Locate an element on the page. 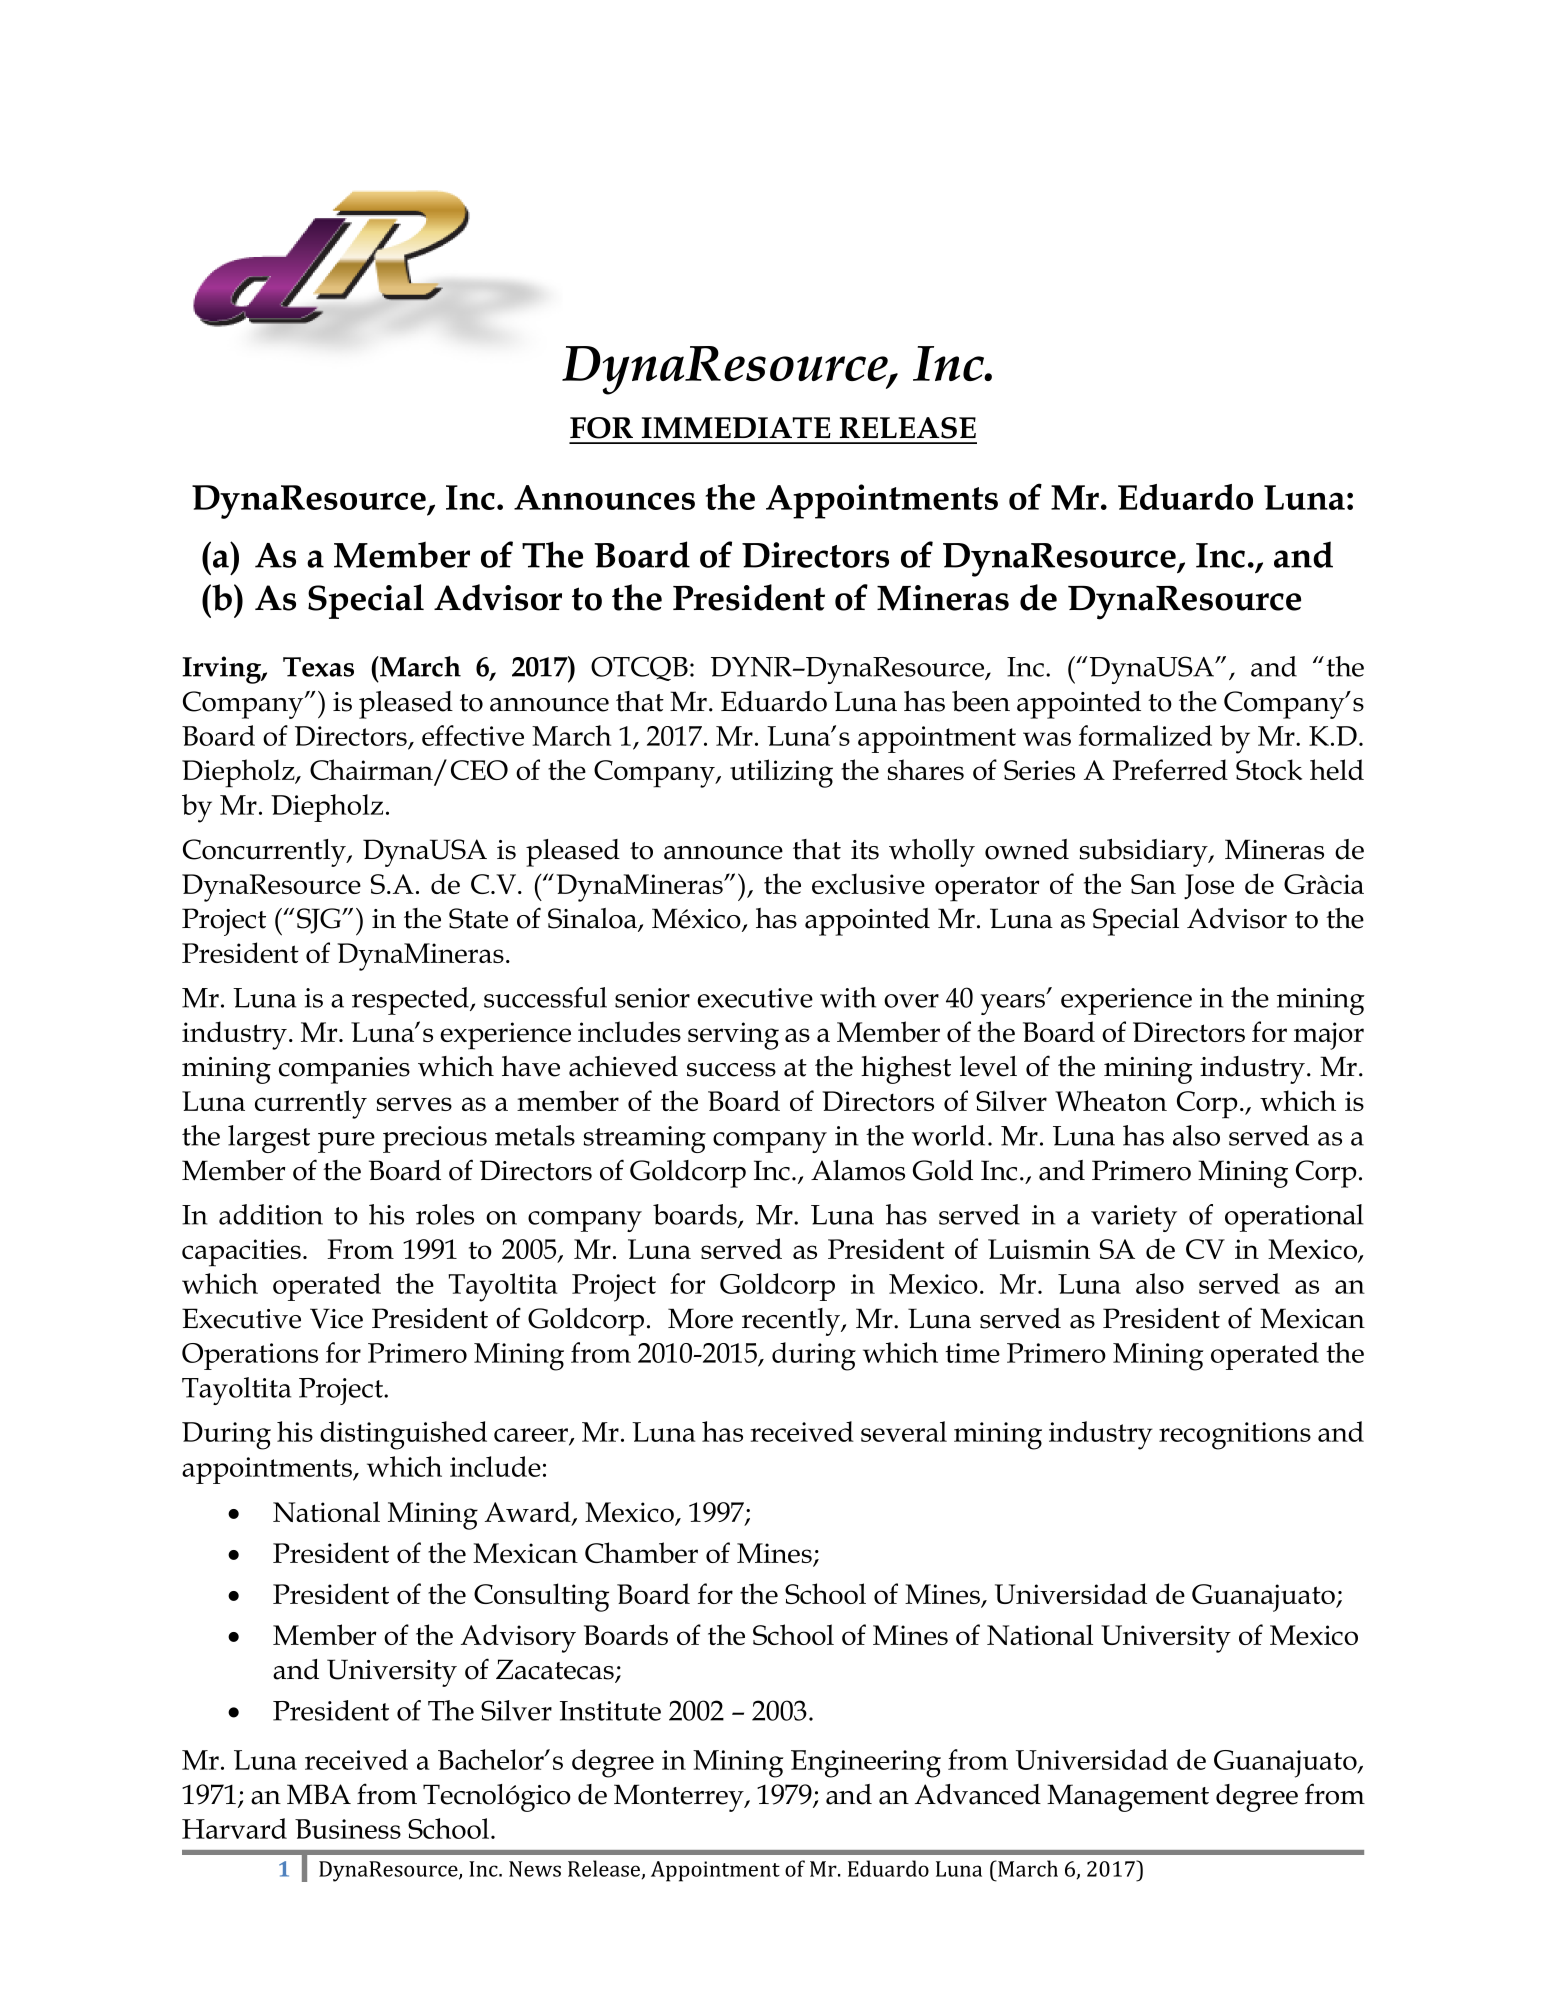  Texas is located at coordinates (318, 667).
